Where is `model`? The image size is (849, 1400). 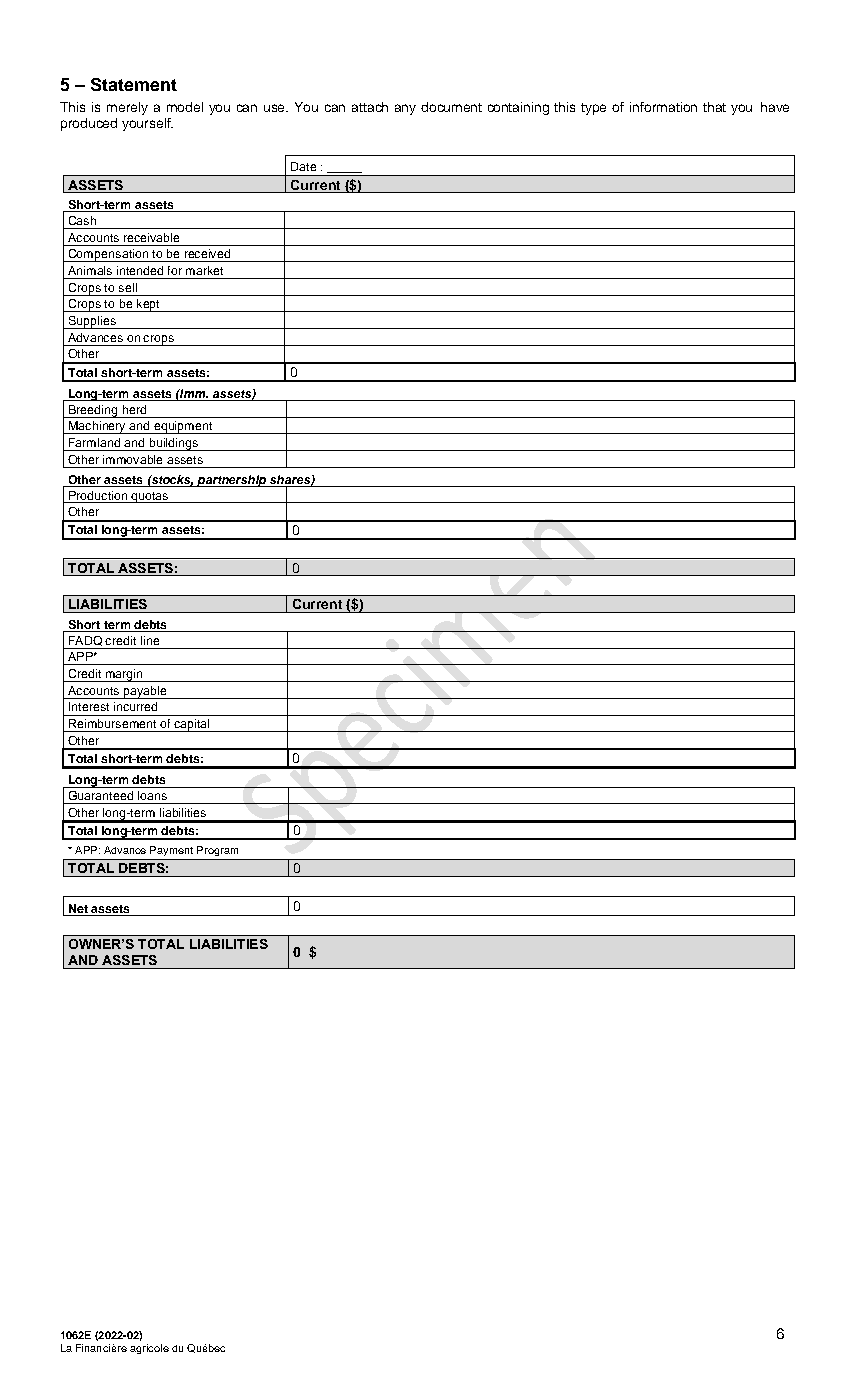 model is located at coordinates (185, 107).
